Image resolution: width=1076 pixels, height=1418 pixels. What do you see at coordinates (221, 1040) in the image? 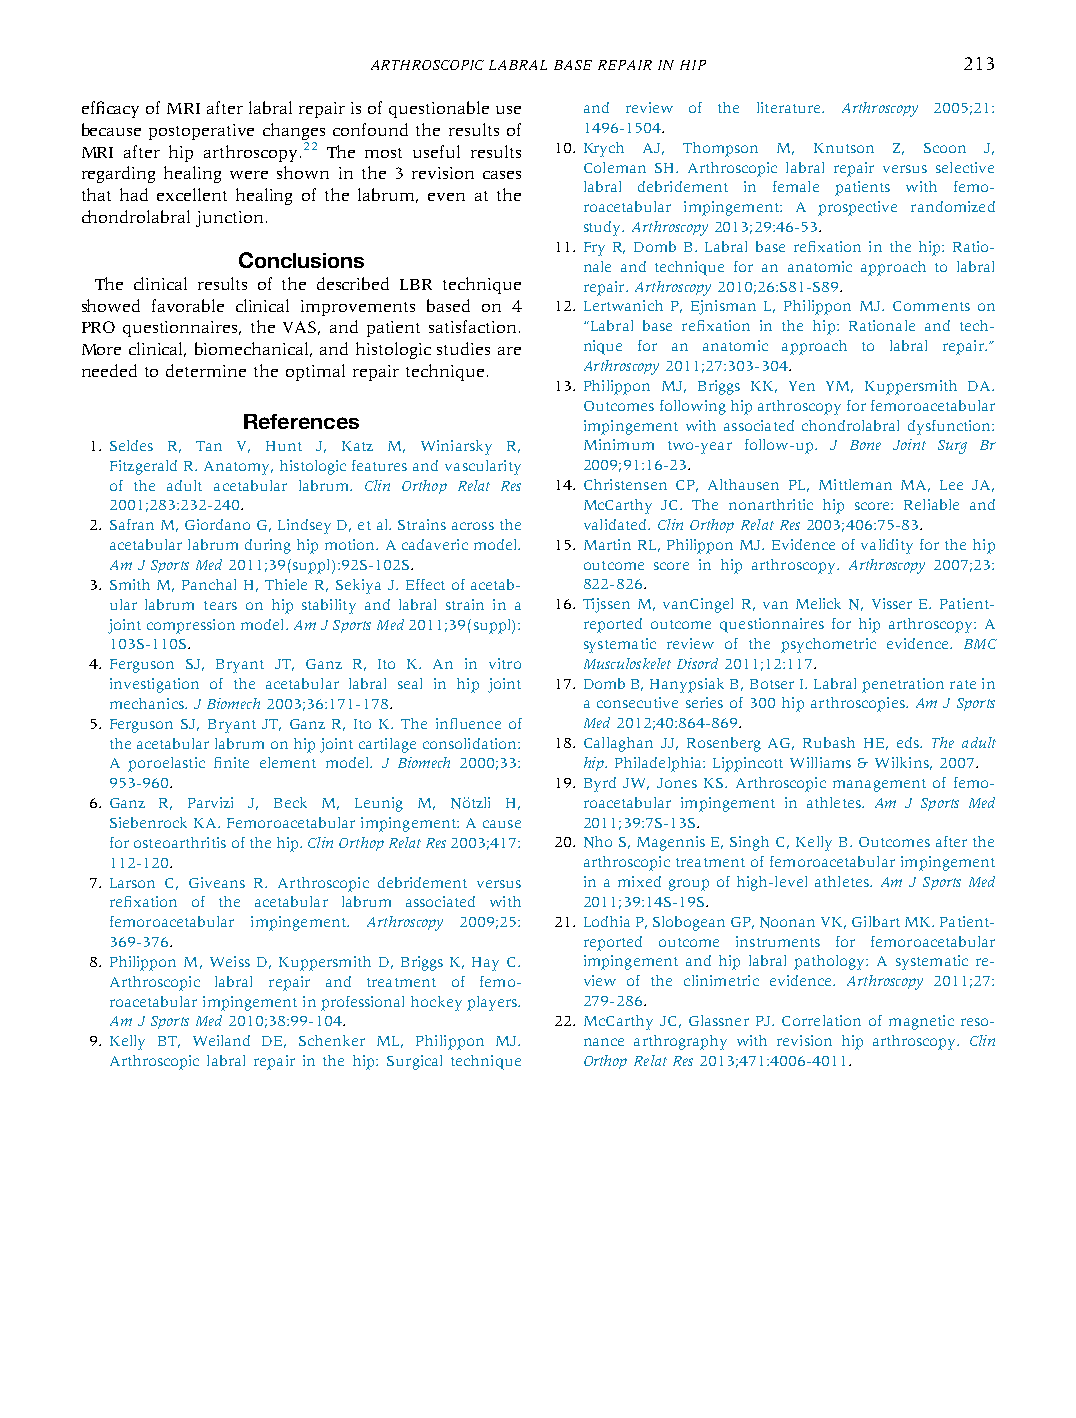
I see `Weiland` at bounding box center [221, 1040].
